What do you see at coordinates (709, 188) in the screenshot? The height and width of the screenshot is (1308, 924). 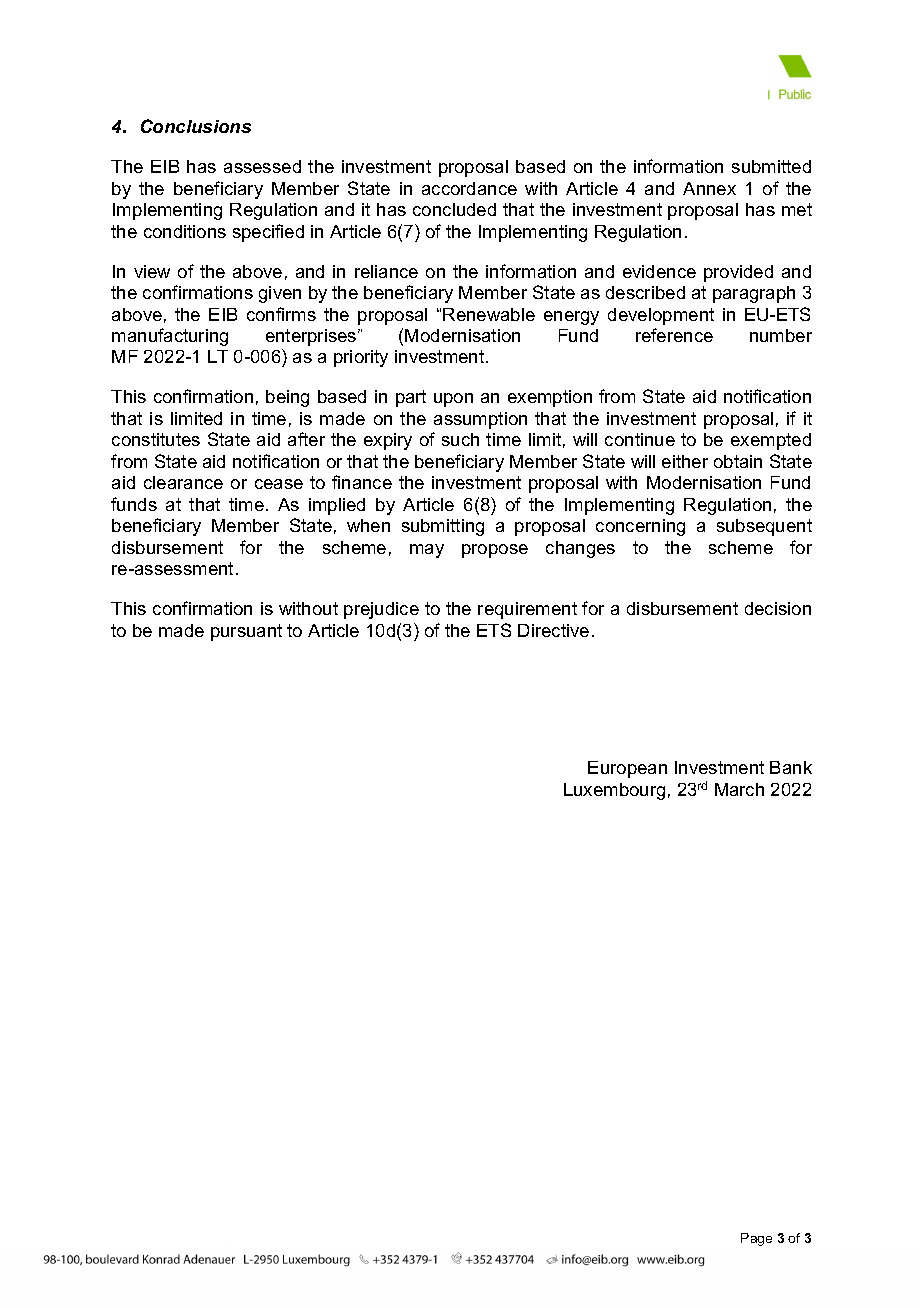 I see `Annex` at bounding box center [709, 188].
